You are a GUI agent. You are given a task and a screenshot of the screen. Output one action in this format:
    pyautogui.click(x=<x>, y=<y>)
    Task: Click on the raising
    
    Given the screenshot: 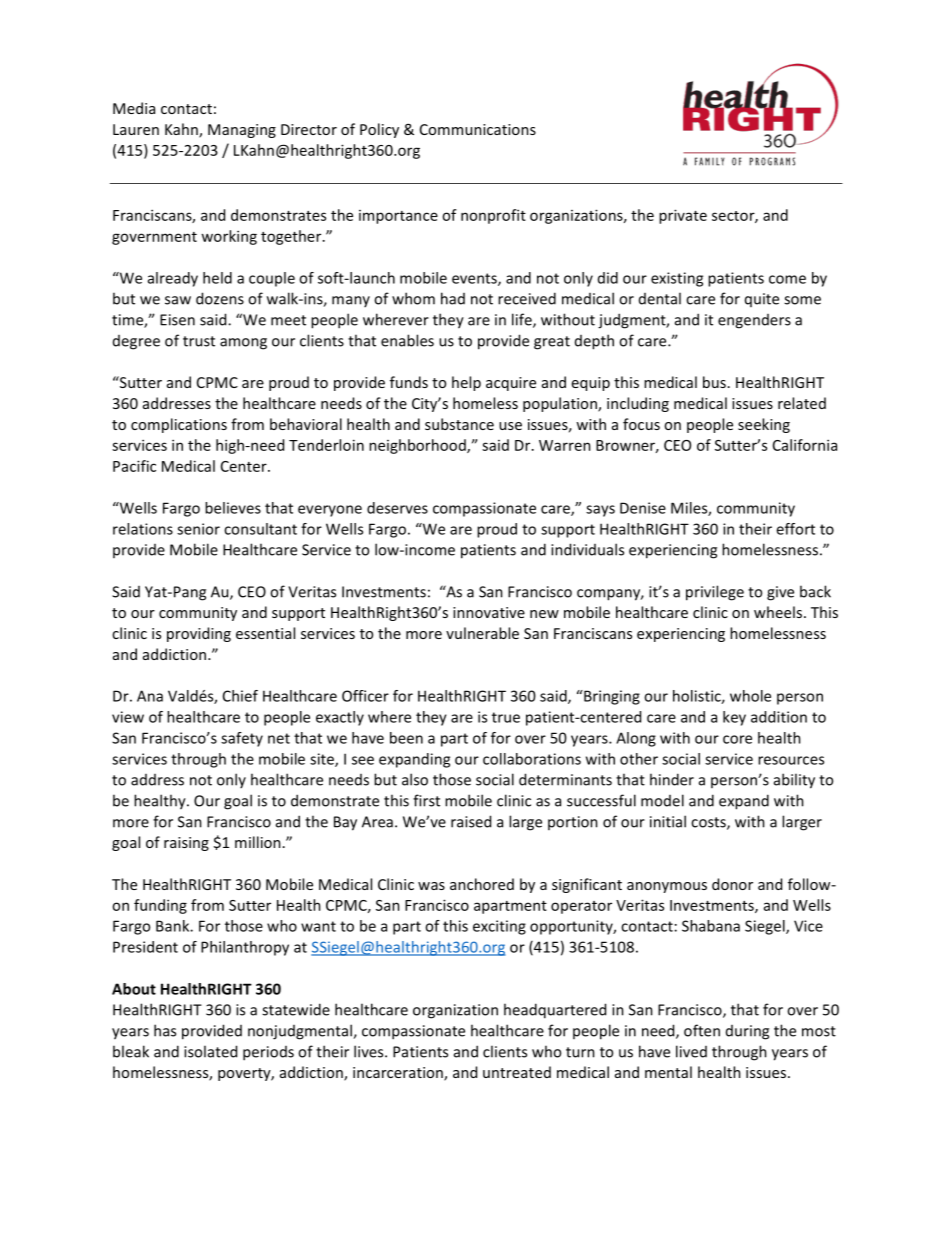 What is the action you would take?
    pyautogui.click(x=186, y=844)
